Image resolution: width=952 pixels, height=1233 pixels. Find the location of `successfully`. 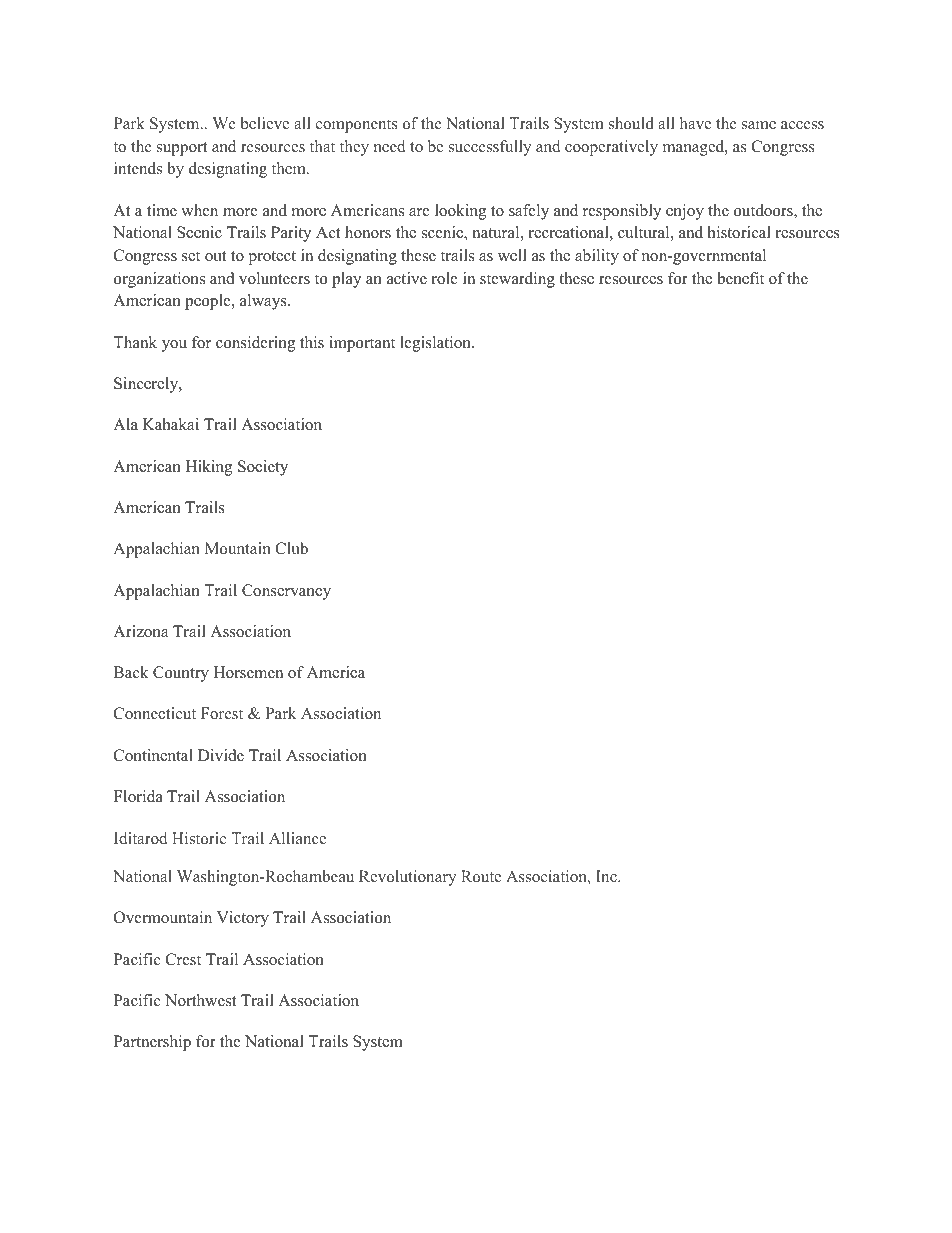

successfully is located at coordinates (490, 148).
